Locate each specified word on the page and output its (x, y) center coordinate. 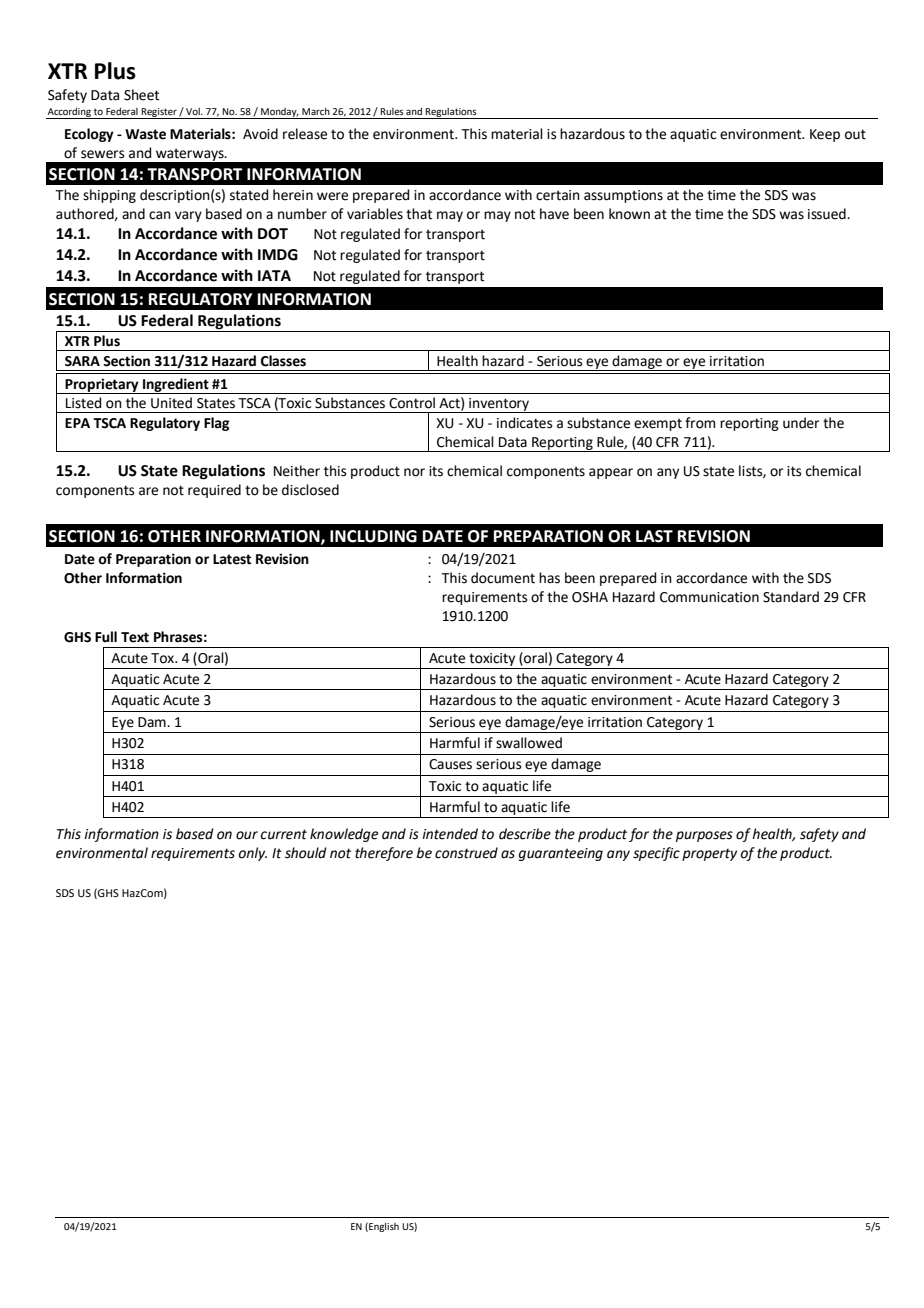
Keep (825, 135)
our (247, 835)
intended (450, 834)
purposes (704, 836)
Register (159, 113)
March (316, 111)
